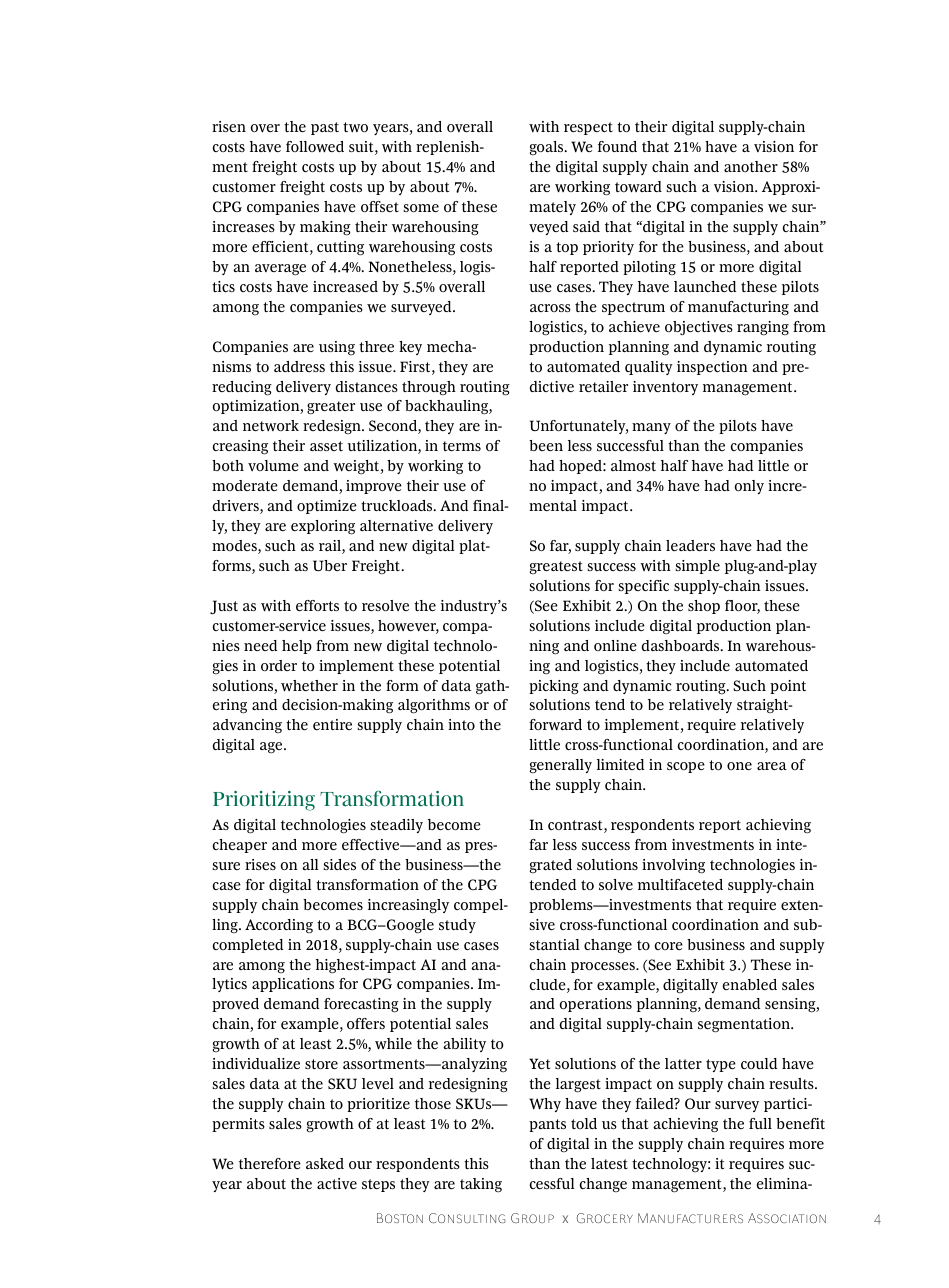  I want to click on another, so click(751, 166).
